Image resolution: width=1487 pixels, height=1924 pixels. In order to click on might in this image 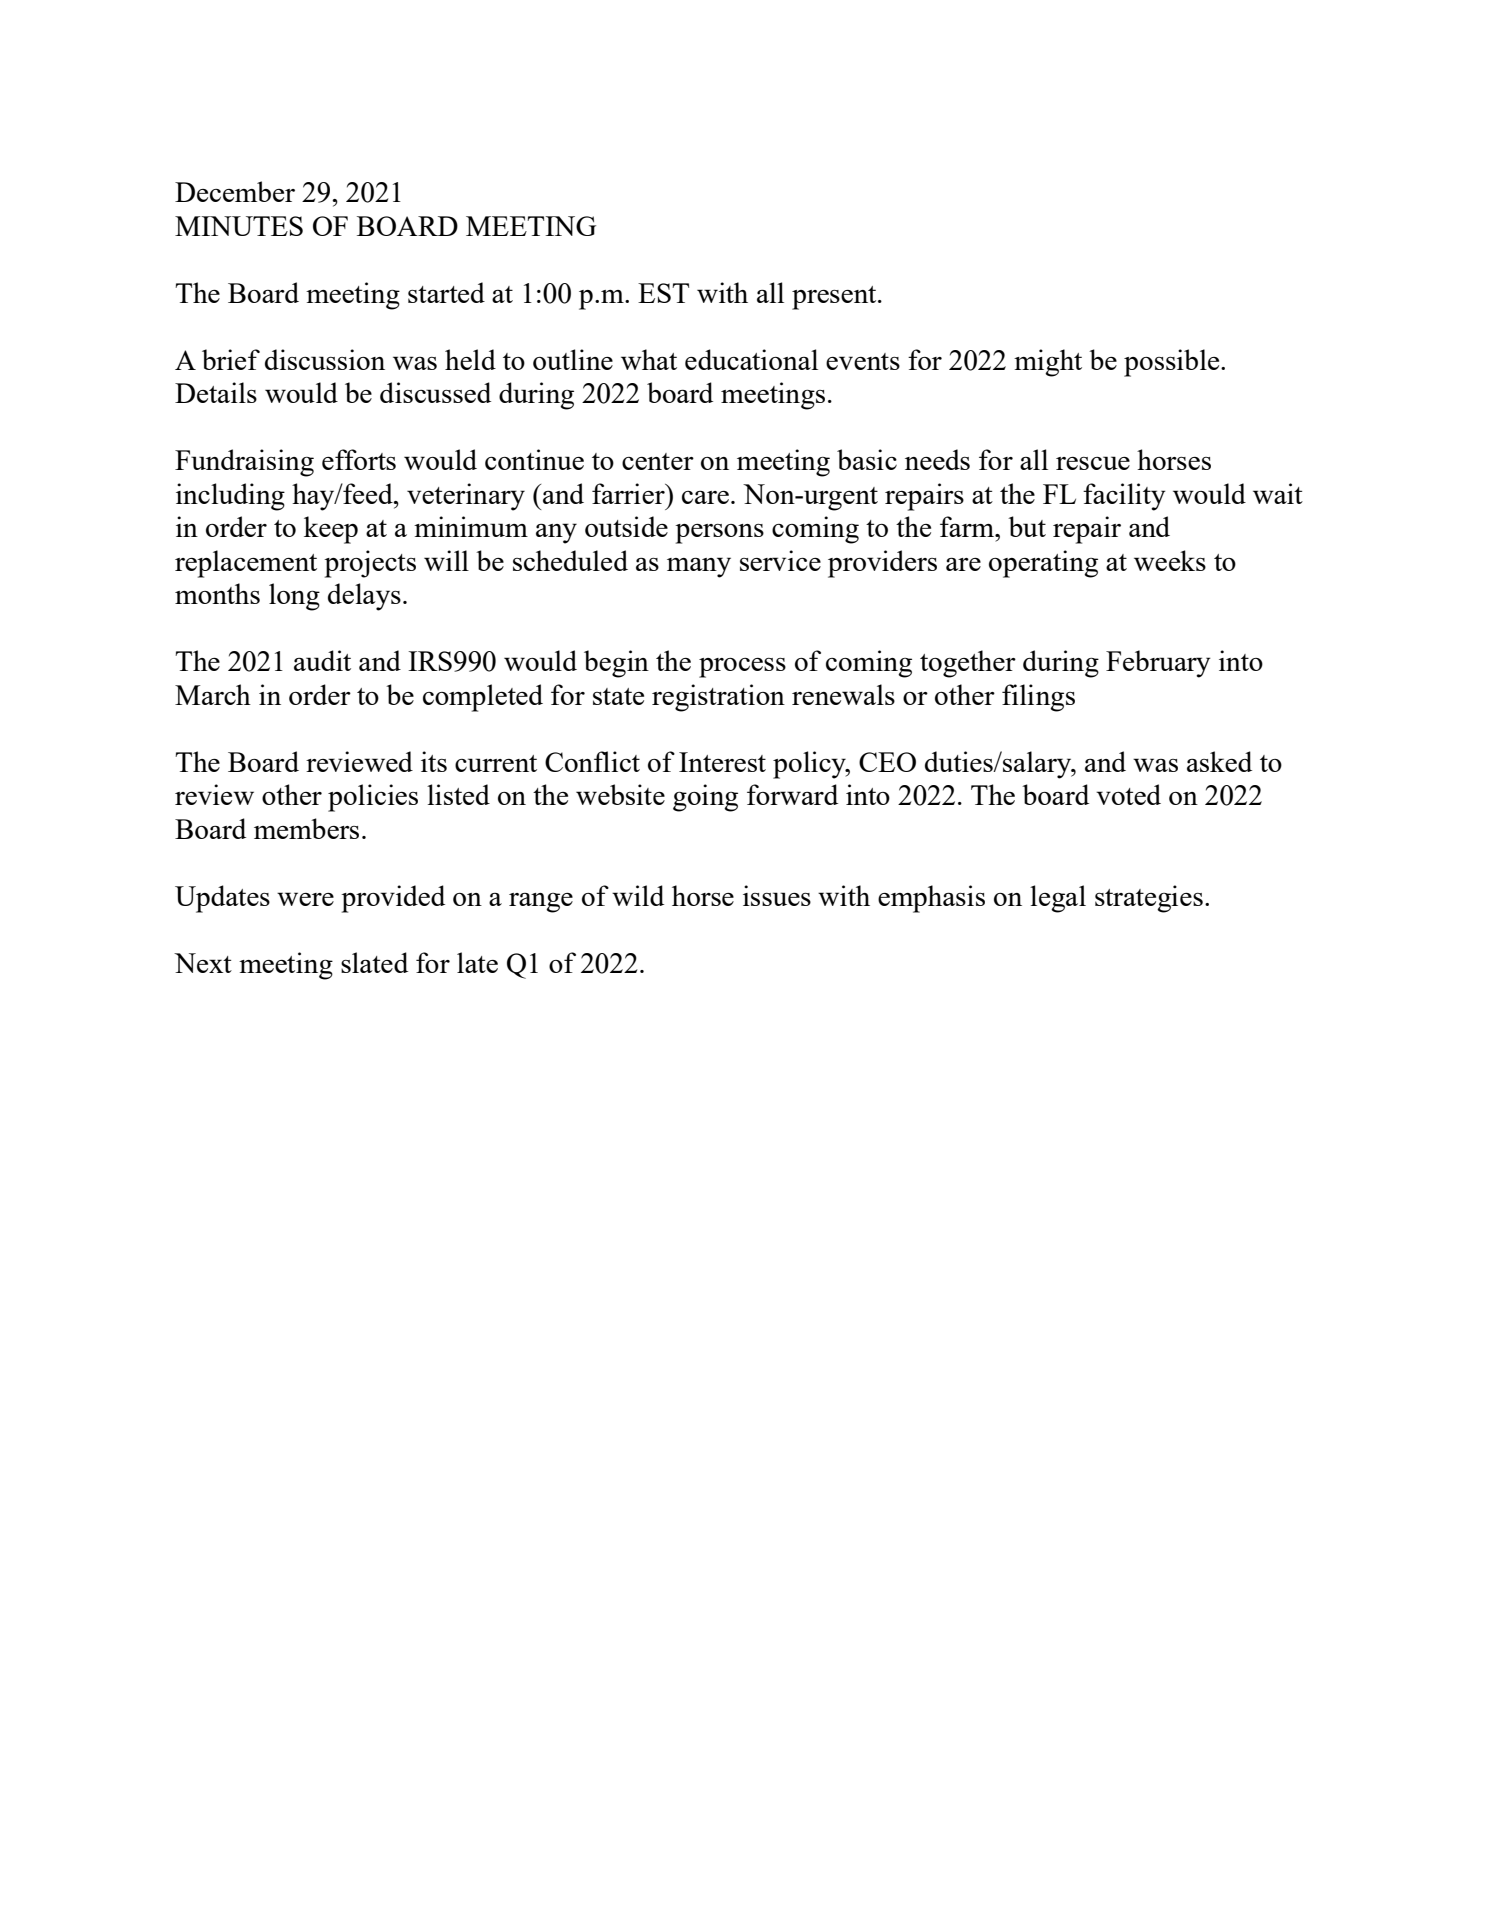, I will do `click(1048, 363)`.
